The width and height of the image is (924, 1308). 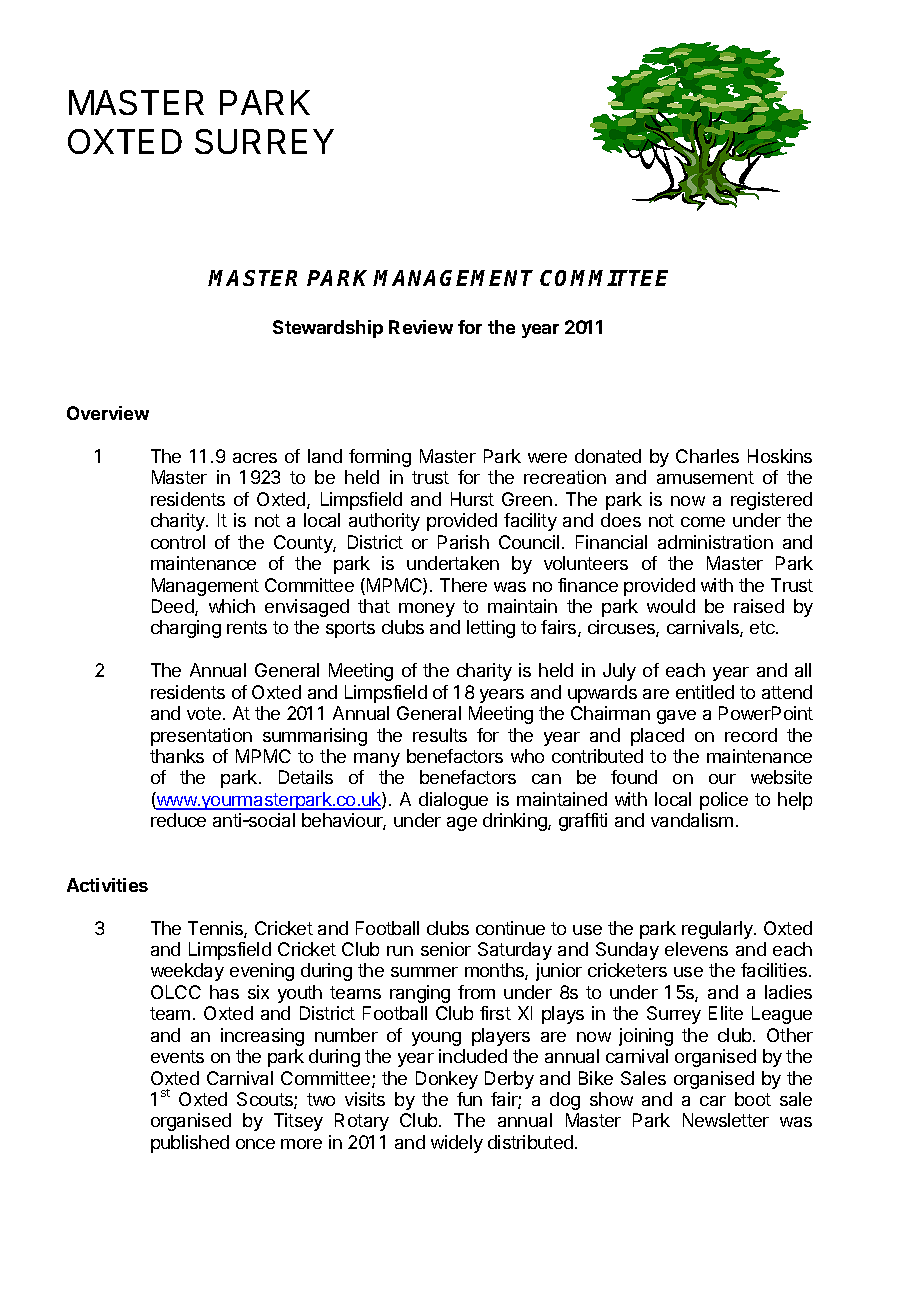 What do you see at coordinates (516, 822) in the image?
I see `drinking` at bounding box center [516, 822].
